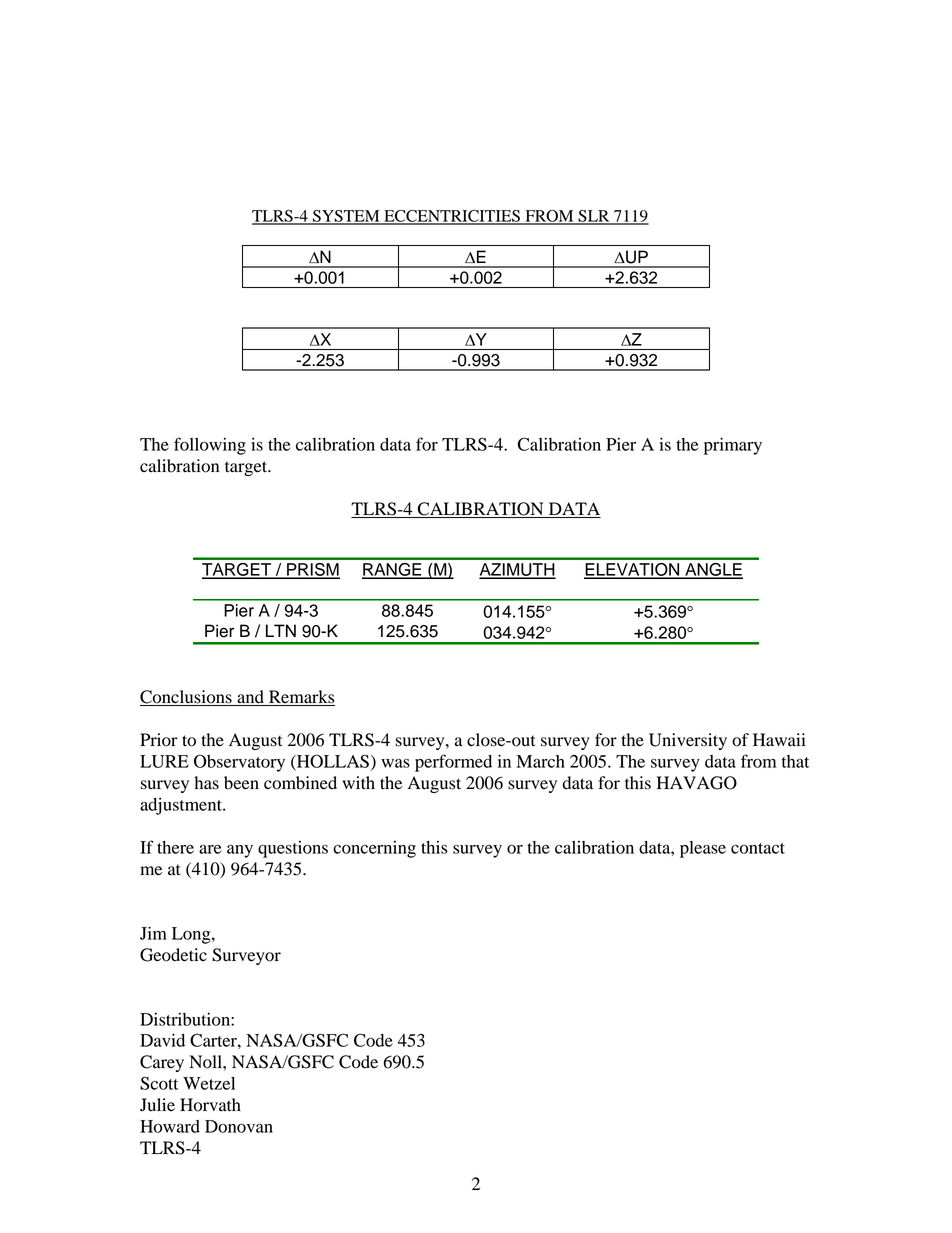  I want to click on following, so click(210, 446).
